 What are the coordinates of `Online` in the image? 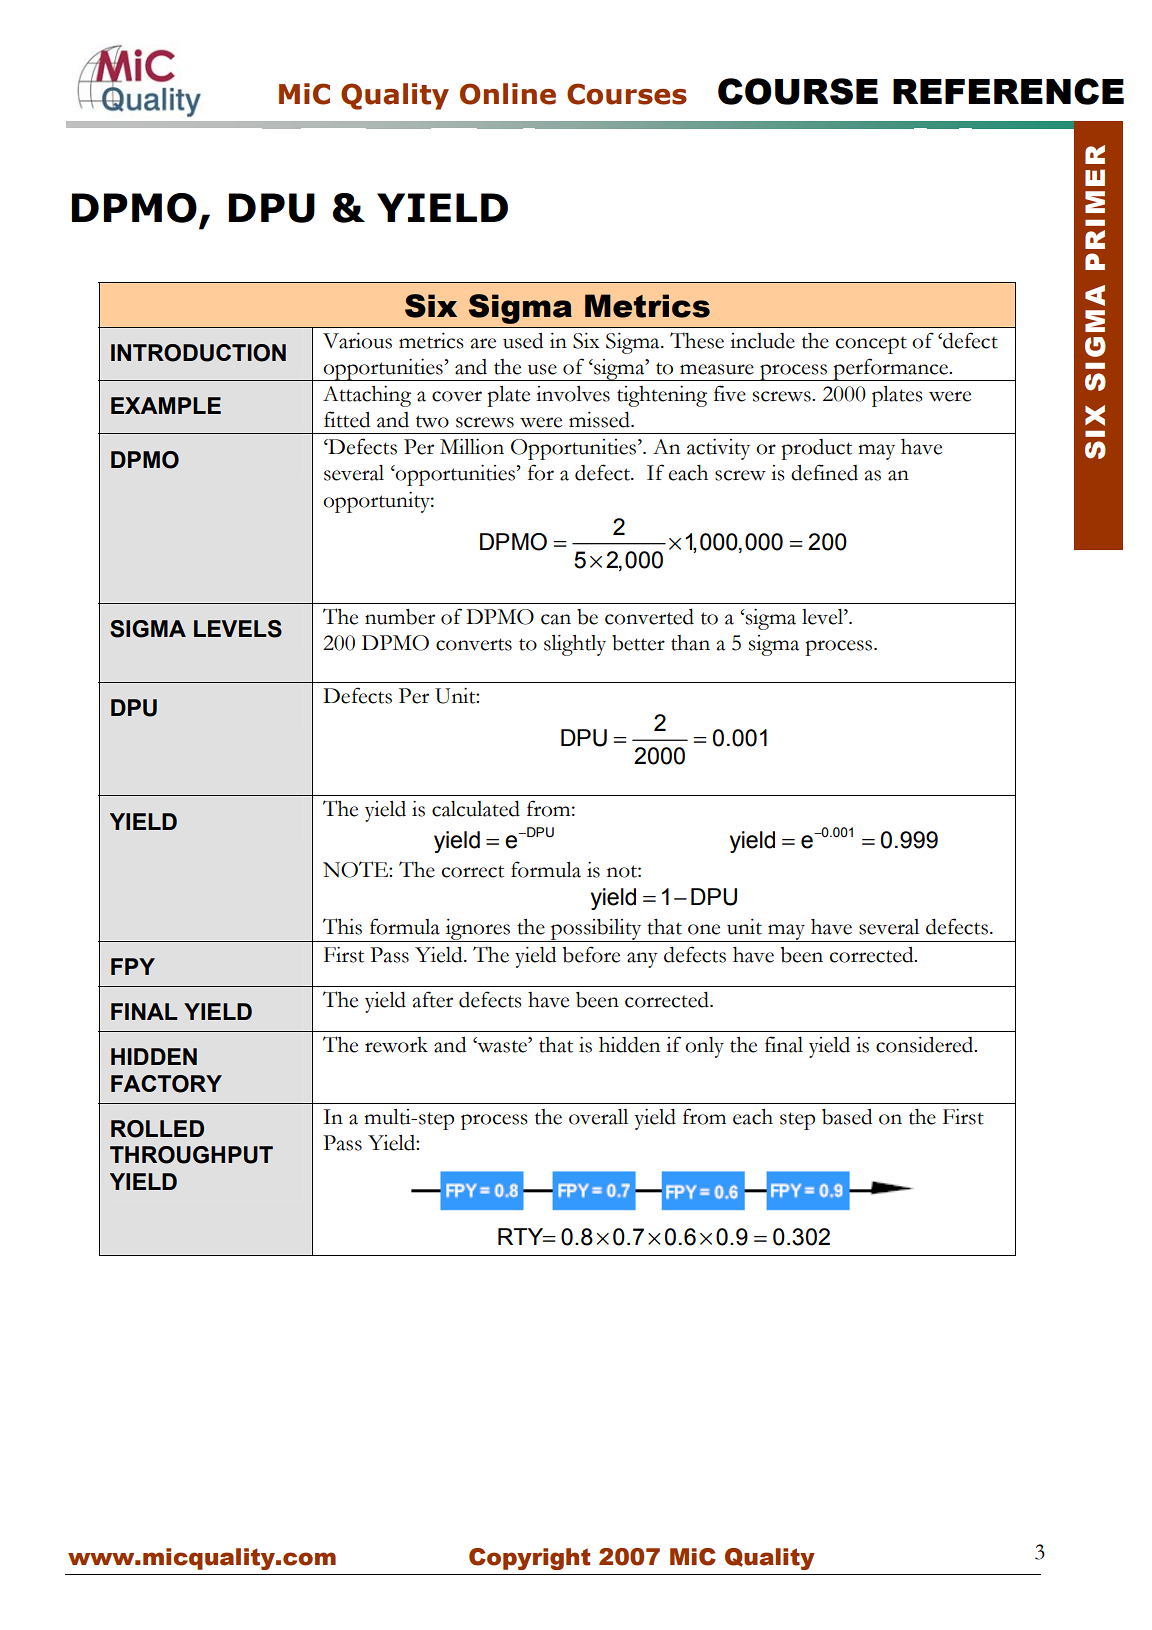 It's located at (508, 94).
